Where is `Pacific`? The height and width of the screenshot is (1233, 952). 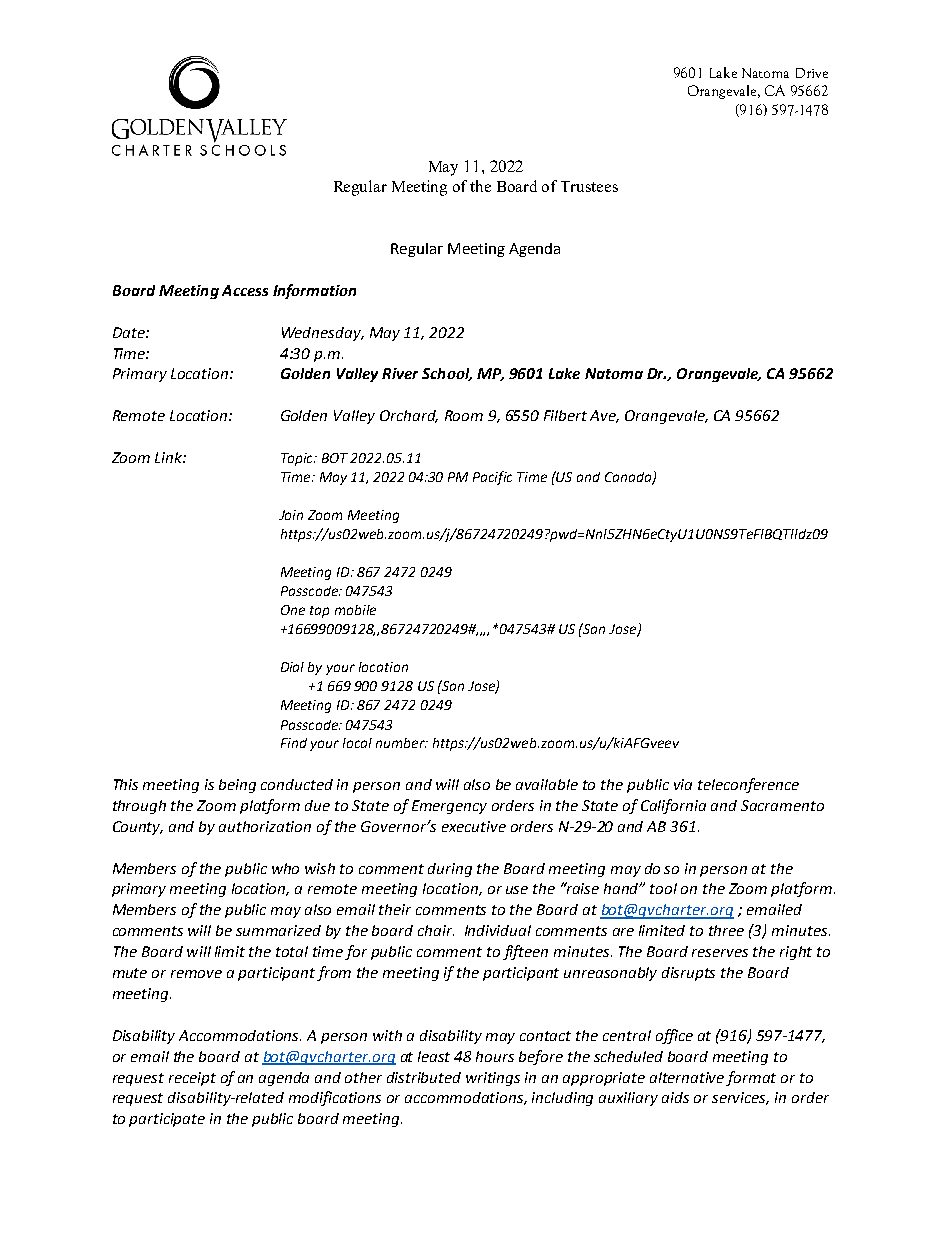
Pacific is located at coordinates (492, 478).
